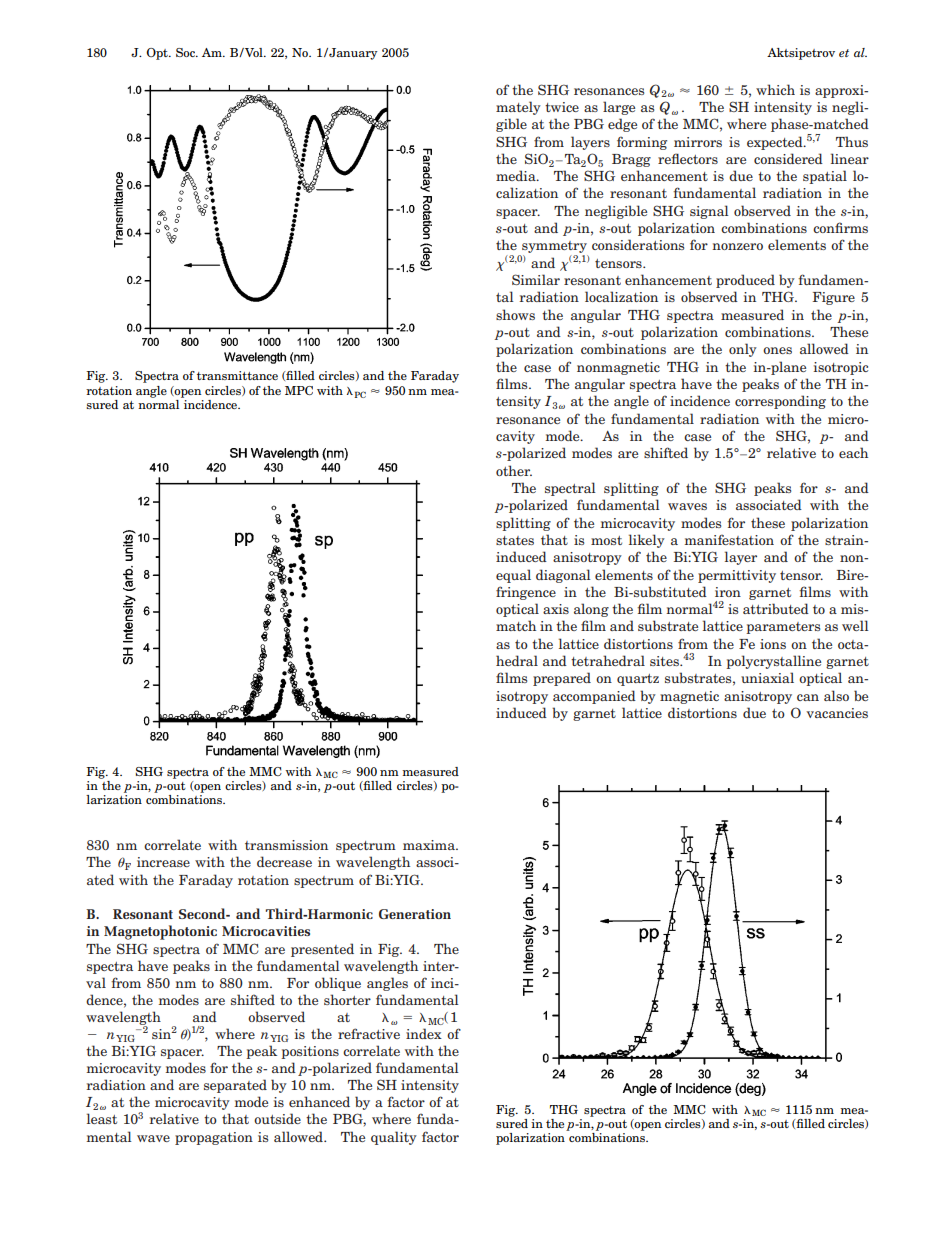 Image resolution: width=952 pixels, height=1233 pixels. Describe the element at coordinates (299, 390) in the document. I see `MPC` at that location.
